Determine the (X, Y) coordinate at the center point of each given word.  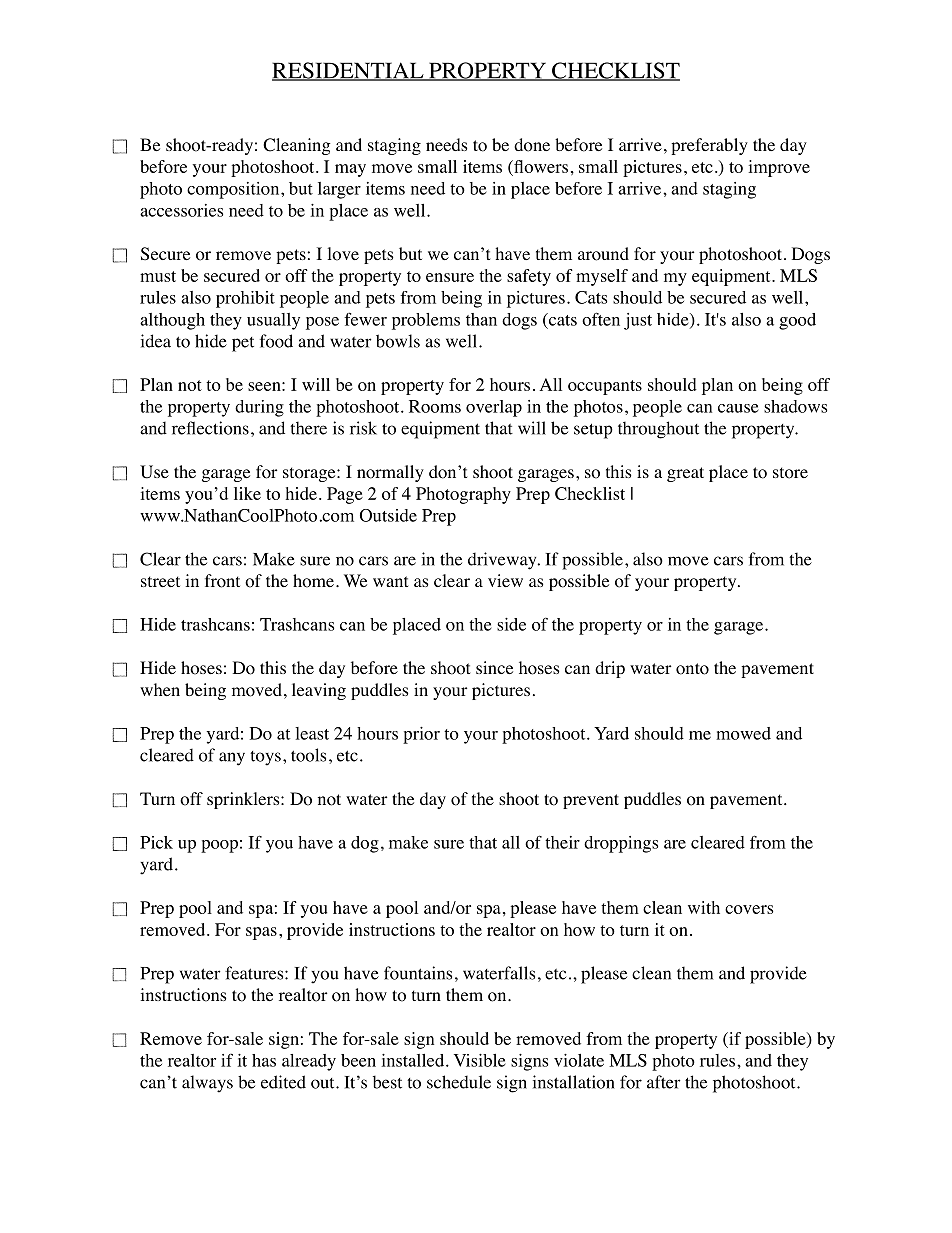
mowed (743, 733)
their (562, 842)
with (704, 907)
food (276, 341)
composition (234, 190)
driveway (503, 561)
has (264, 1060)
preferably (709, 146)
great (685, 474)
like (247, 493)
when (160, 689)
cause (738, 408)
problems (426, 321)
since (494, 667)
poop (219, 846)
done (532, 145)
